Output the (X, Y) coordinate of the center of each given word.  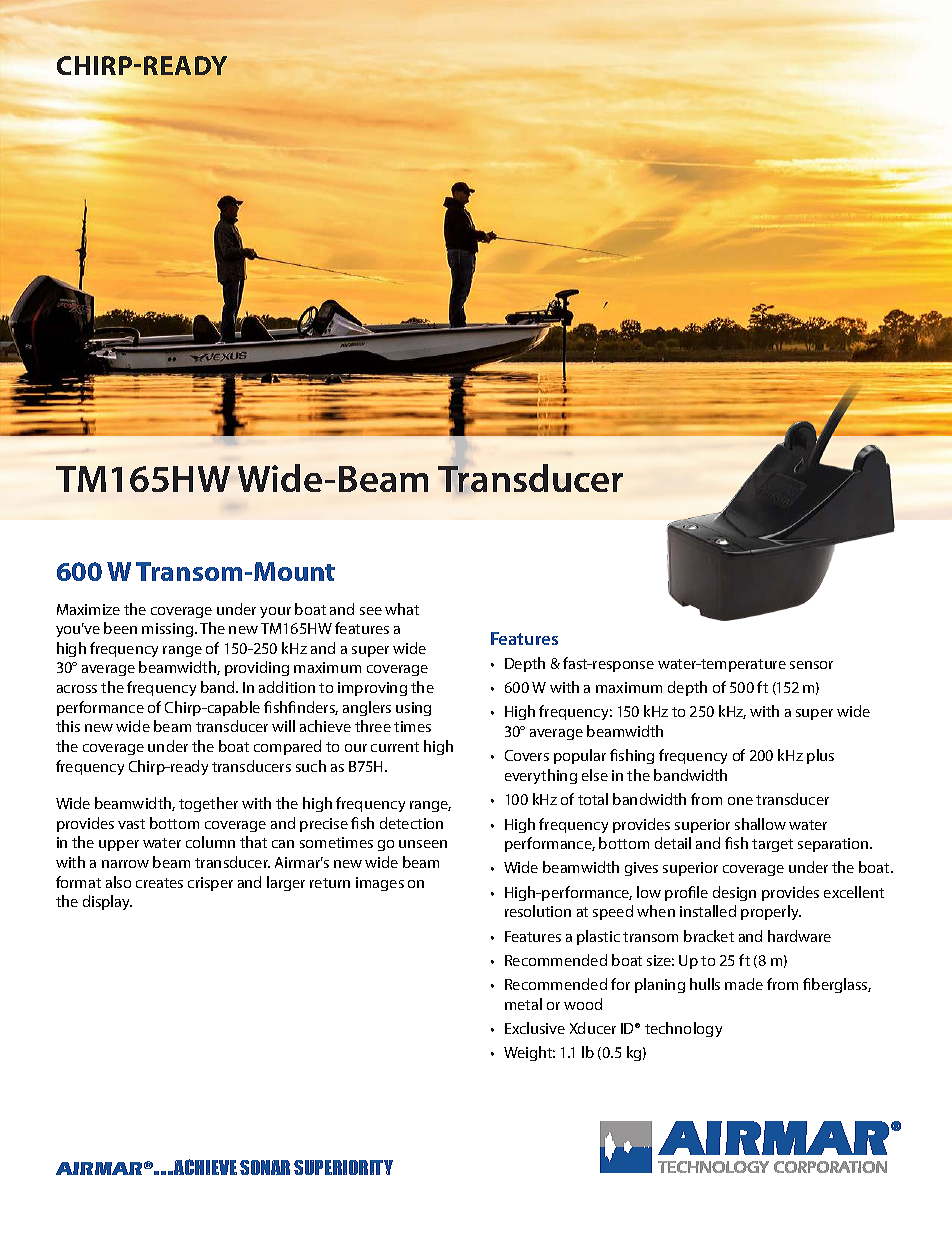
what (402, 609)
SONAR (265, 1167)
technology (683, 1029)
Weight (529, 1053)
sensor (811, 665)
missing (169, 630)
